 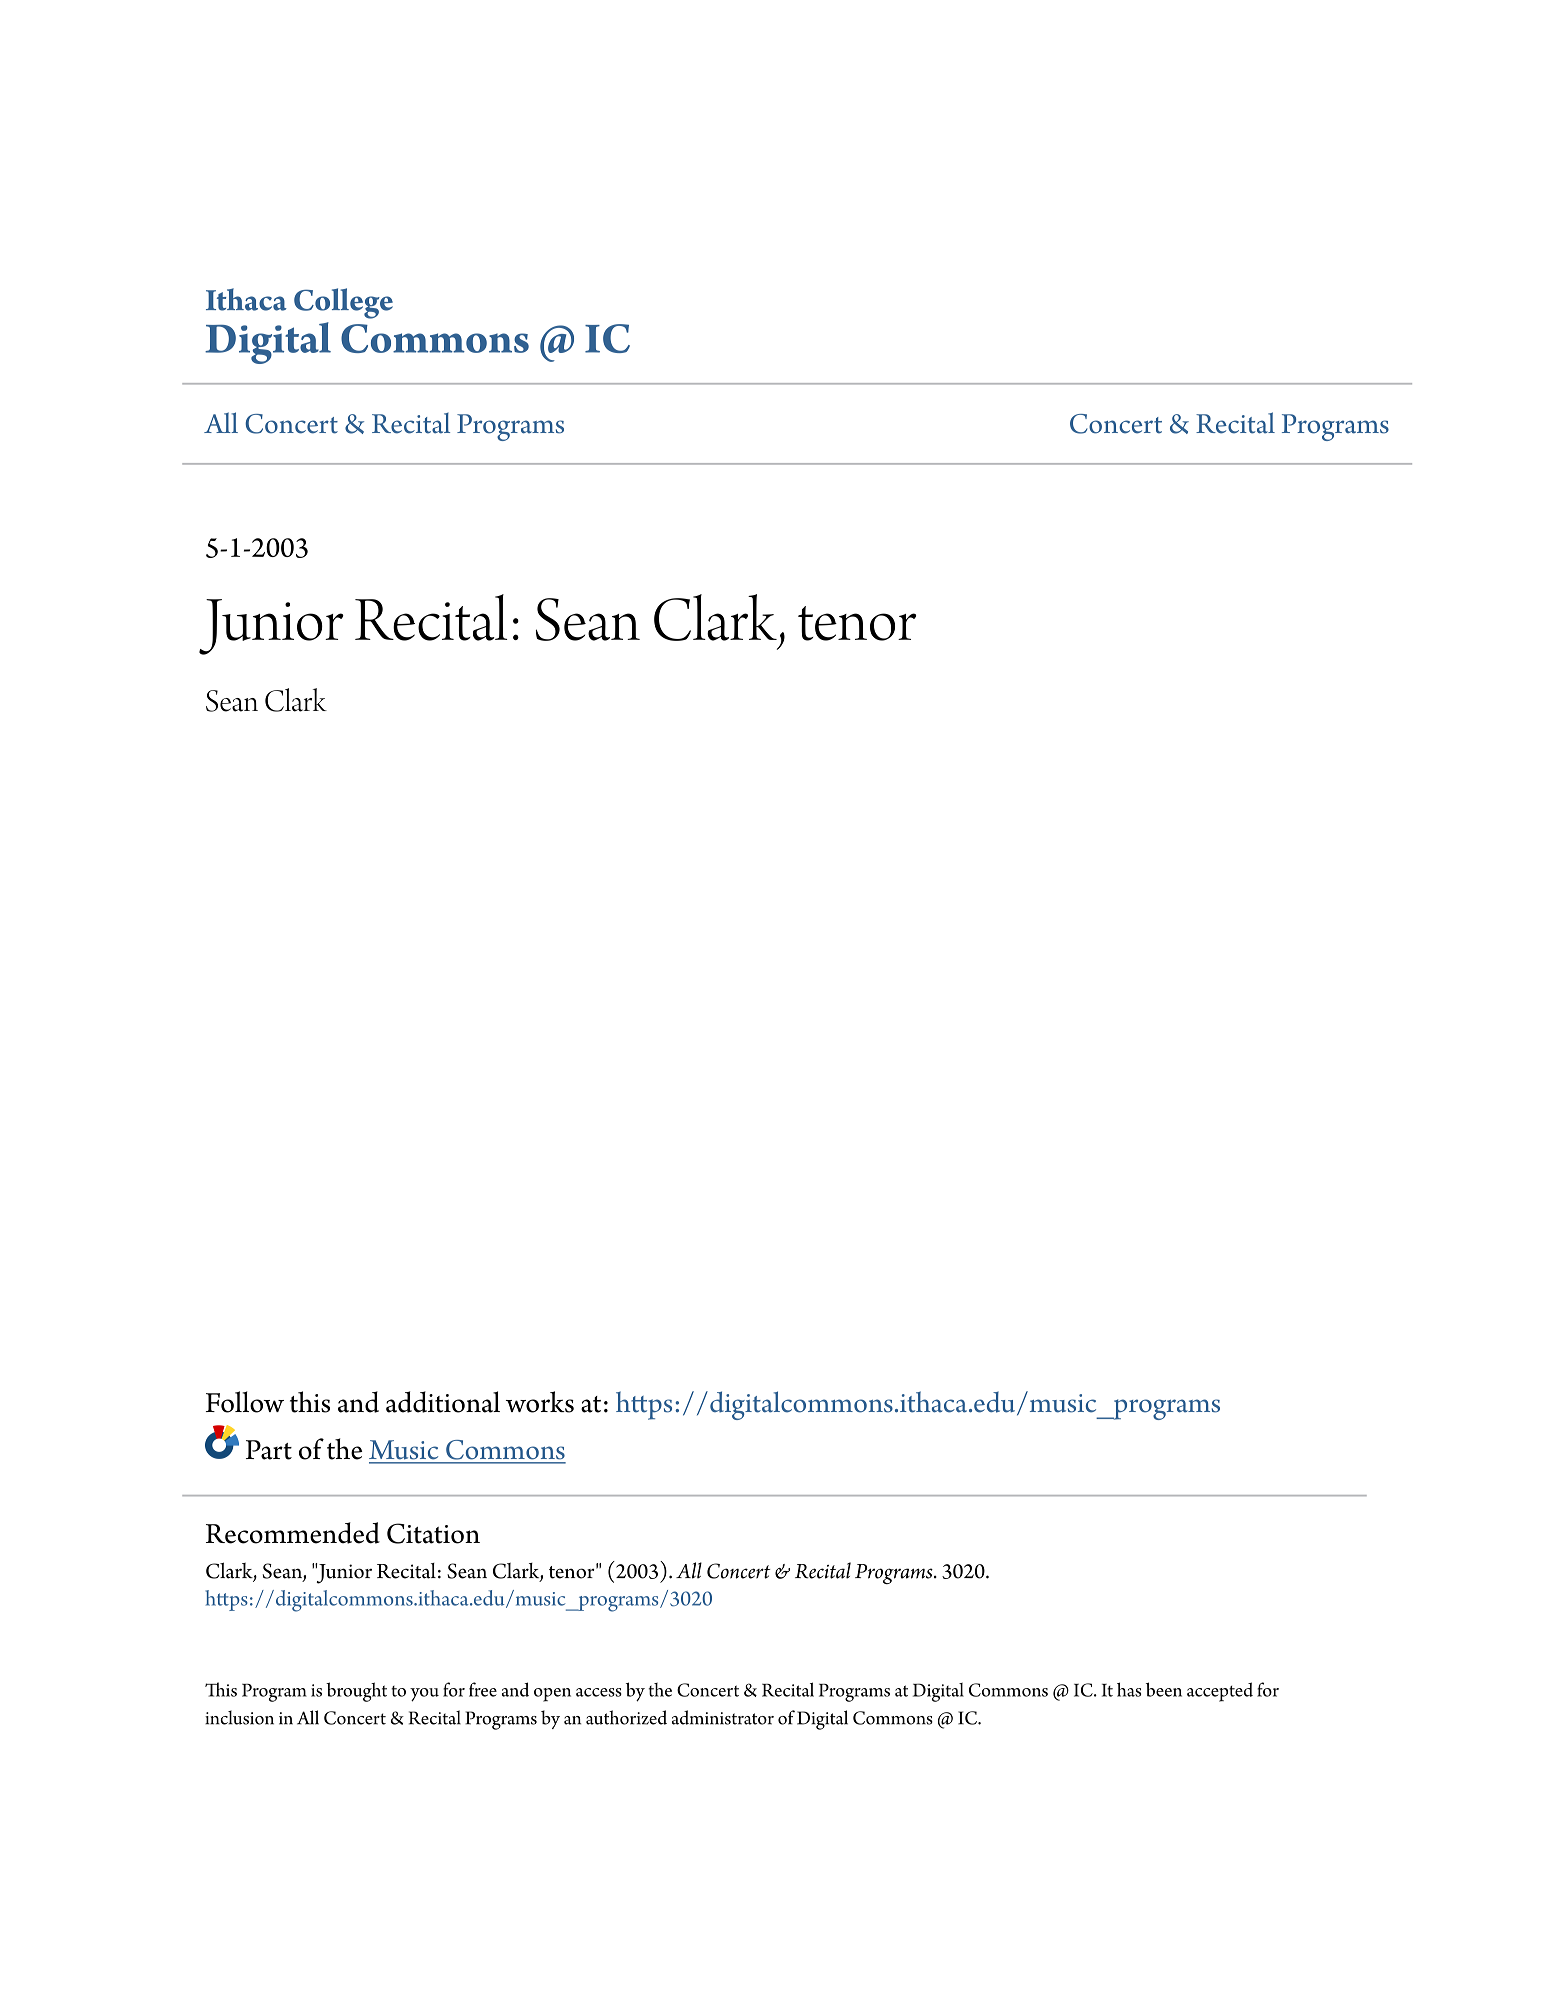 I want to click on has, so click(x=1129, y=1689).
